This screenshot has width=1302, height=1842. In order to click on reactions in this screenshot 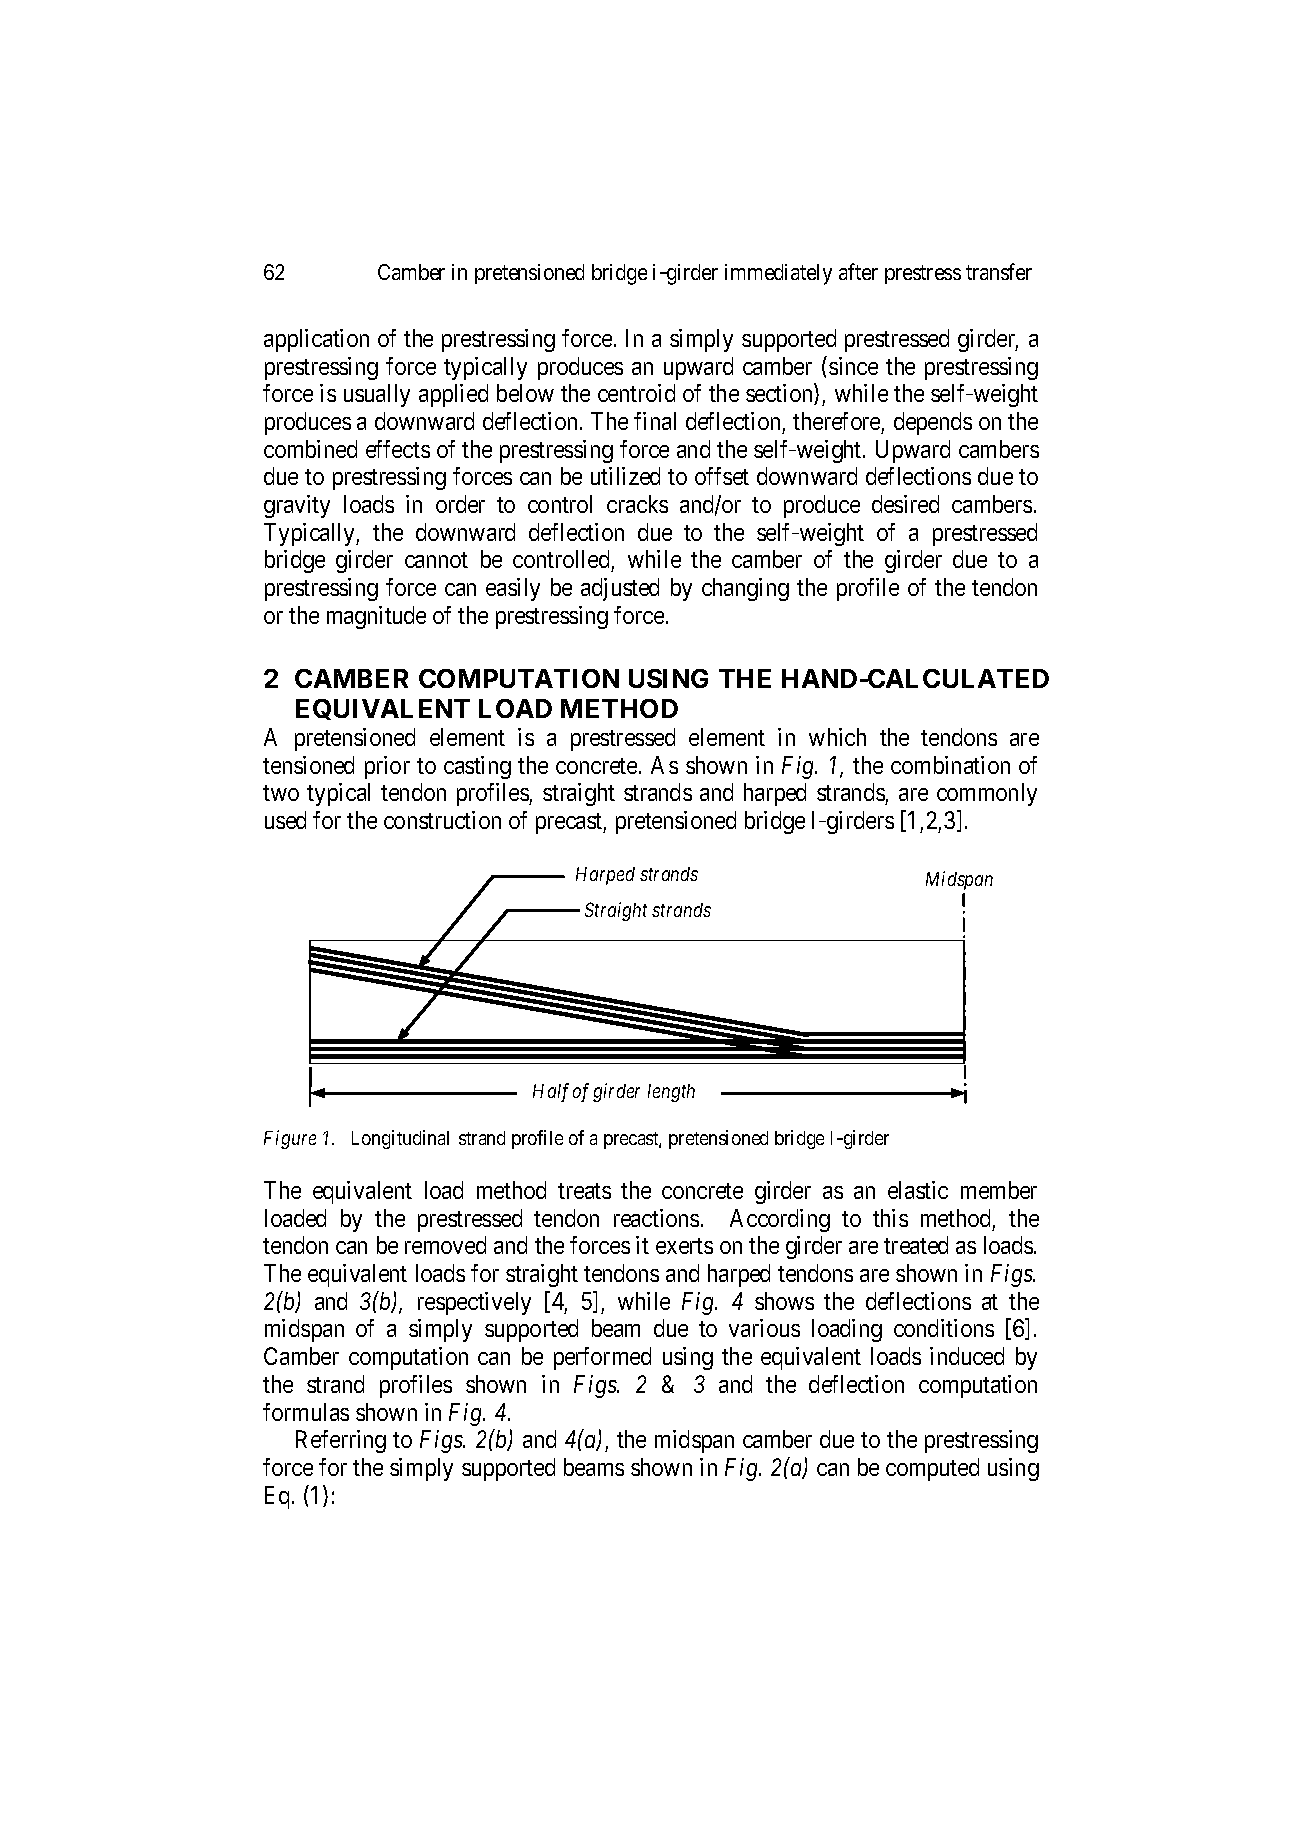, I will do `click(656, 1218)`.
